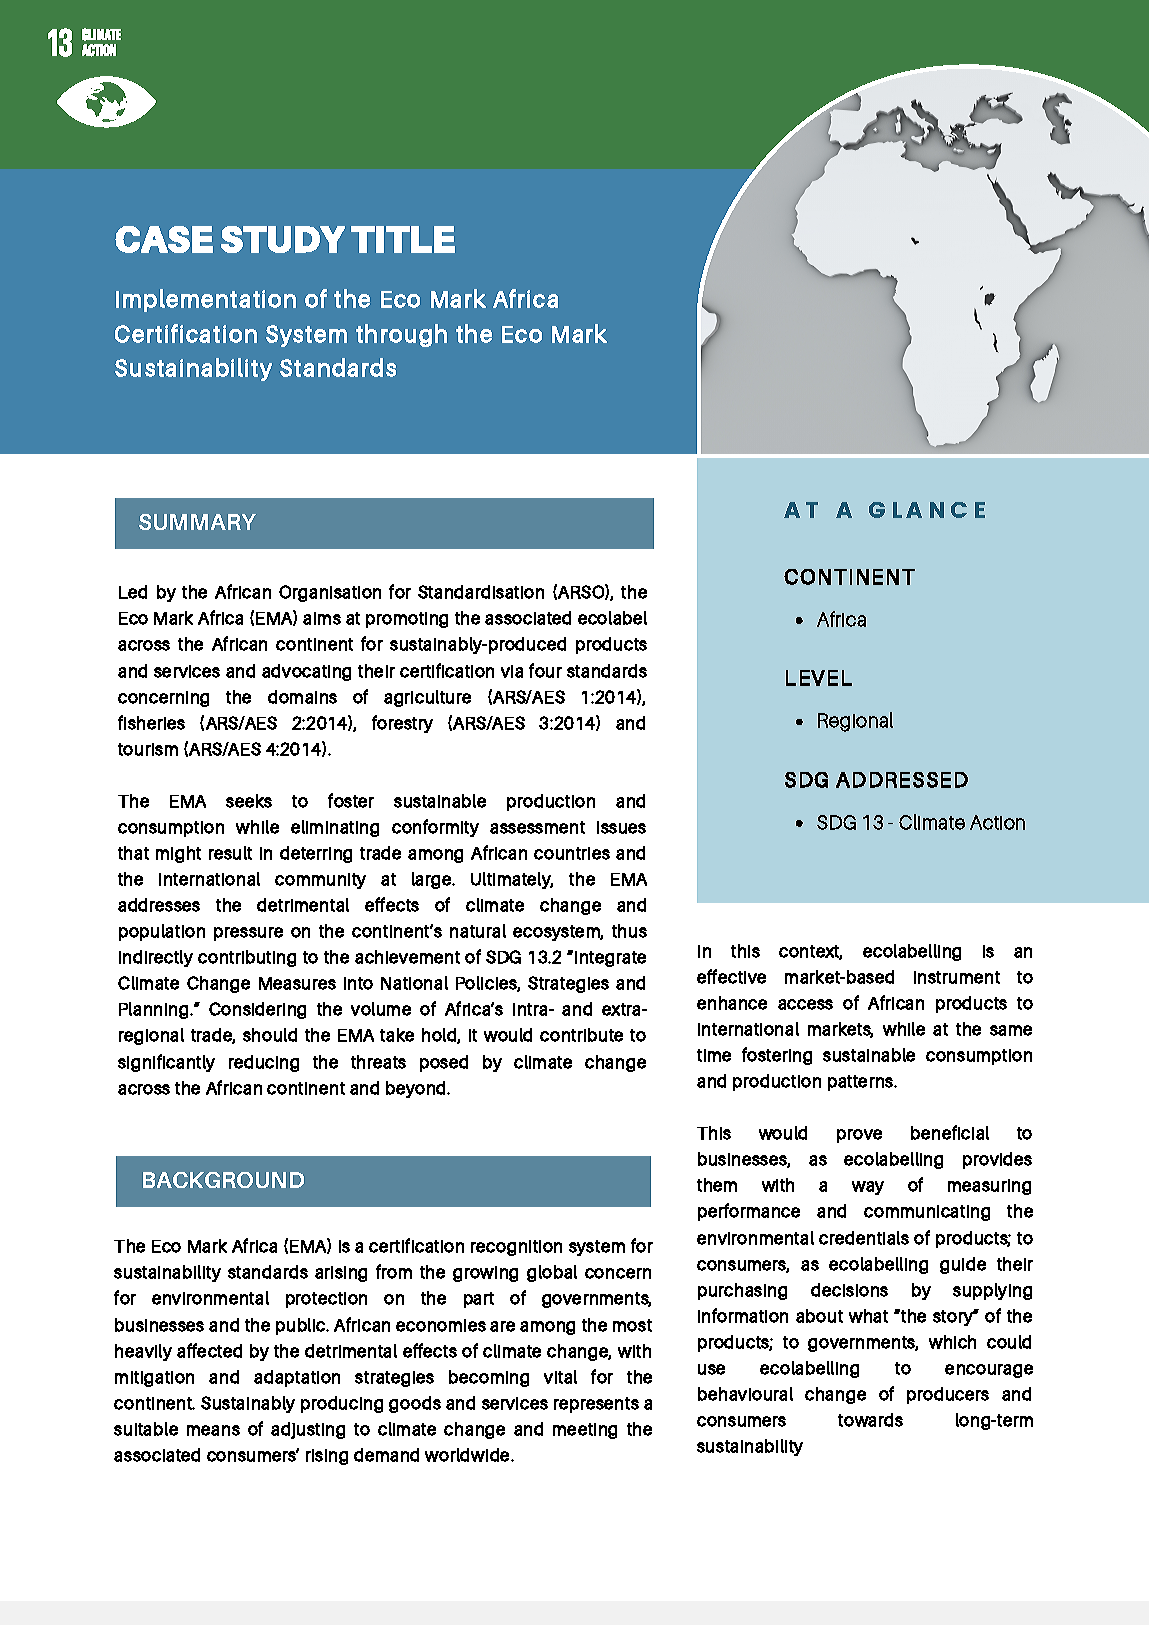 This screenshot has height=1625, width=1149. Describe the element at coordinates (230, 853) in the screenshot. I see `result` at that location.
